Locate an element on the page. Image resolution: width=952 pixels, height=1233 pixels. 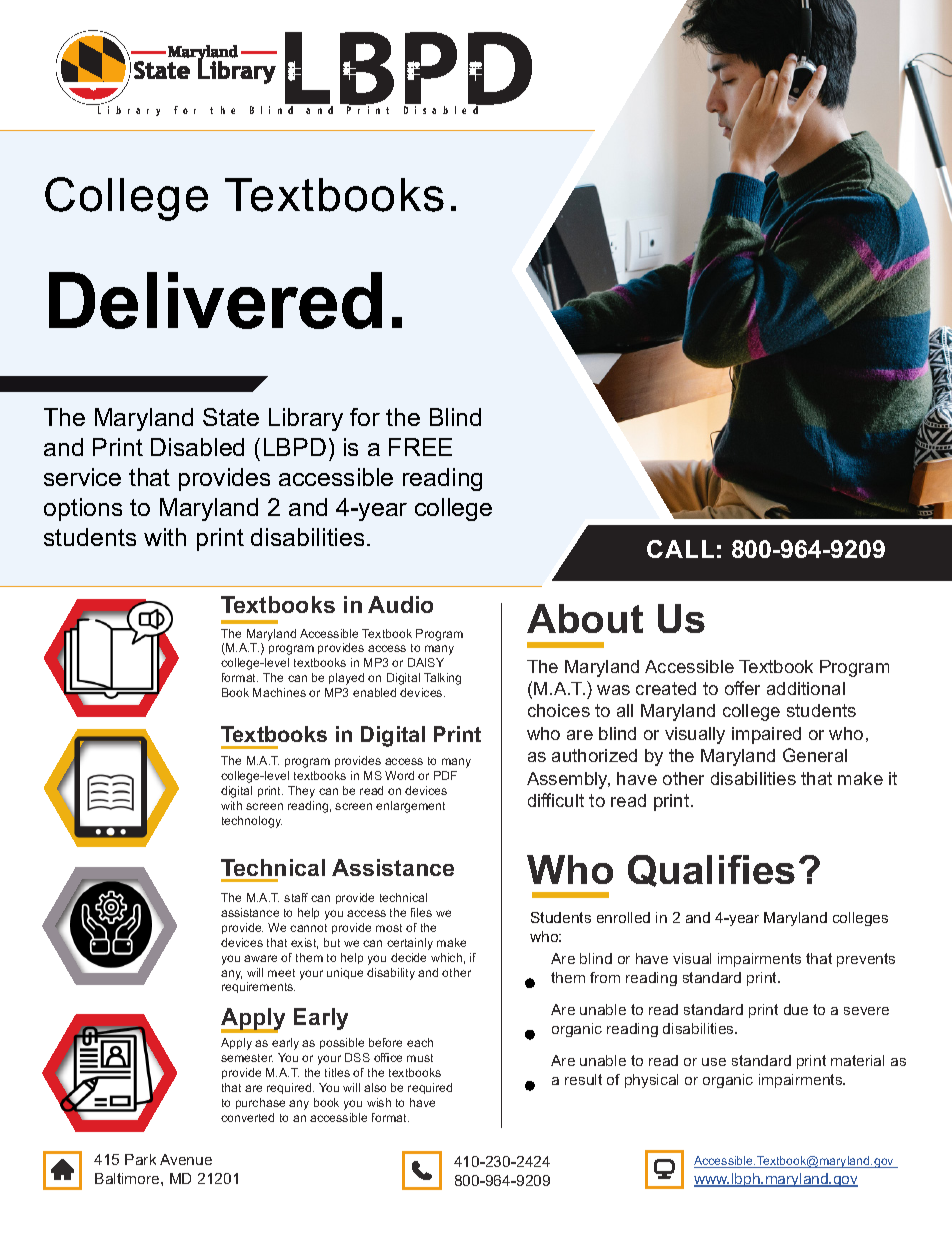
wish is located at coordinates (379, 1102).
